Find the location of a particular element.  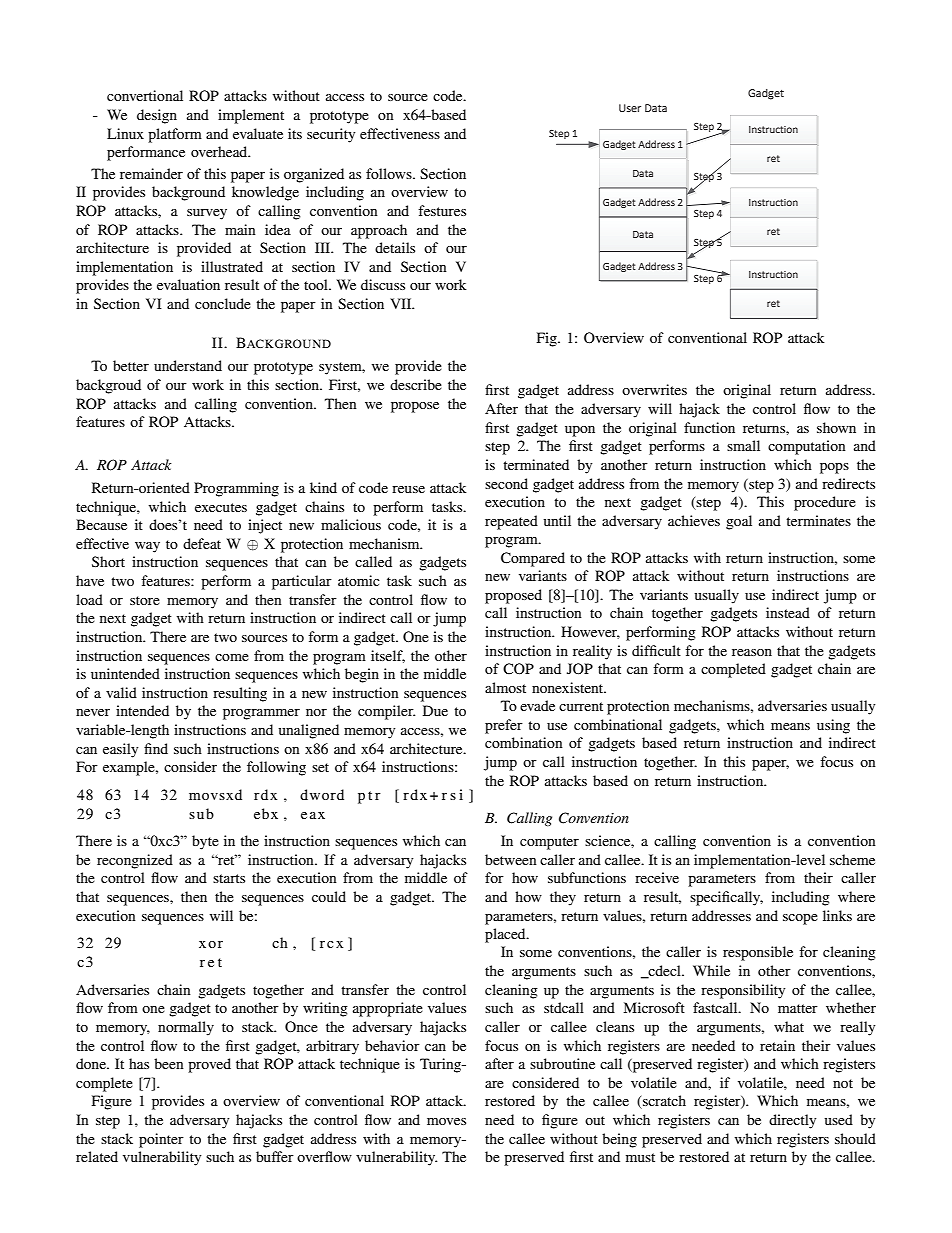

User is located at coordinates (630, 108).
